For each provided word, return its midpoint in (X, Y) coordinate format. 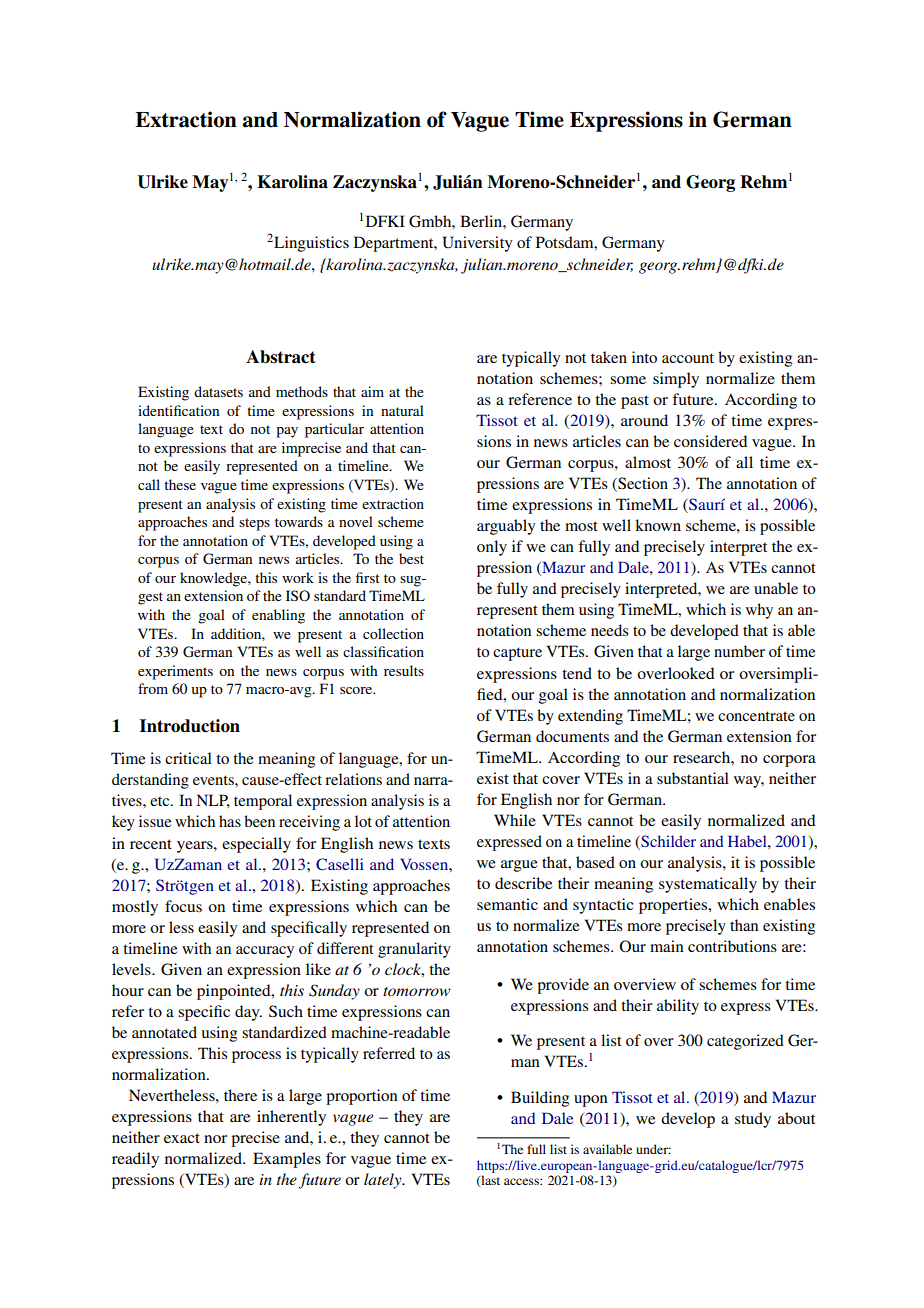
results (404, 670)
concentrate (756, 716)
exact (182, 1138)
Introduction (190, 726)
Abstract (281, 357)
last (489, 1181)
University (477, 244)
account (688, 358)
